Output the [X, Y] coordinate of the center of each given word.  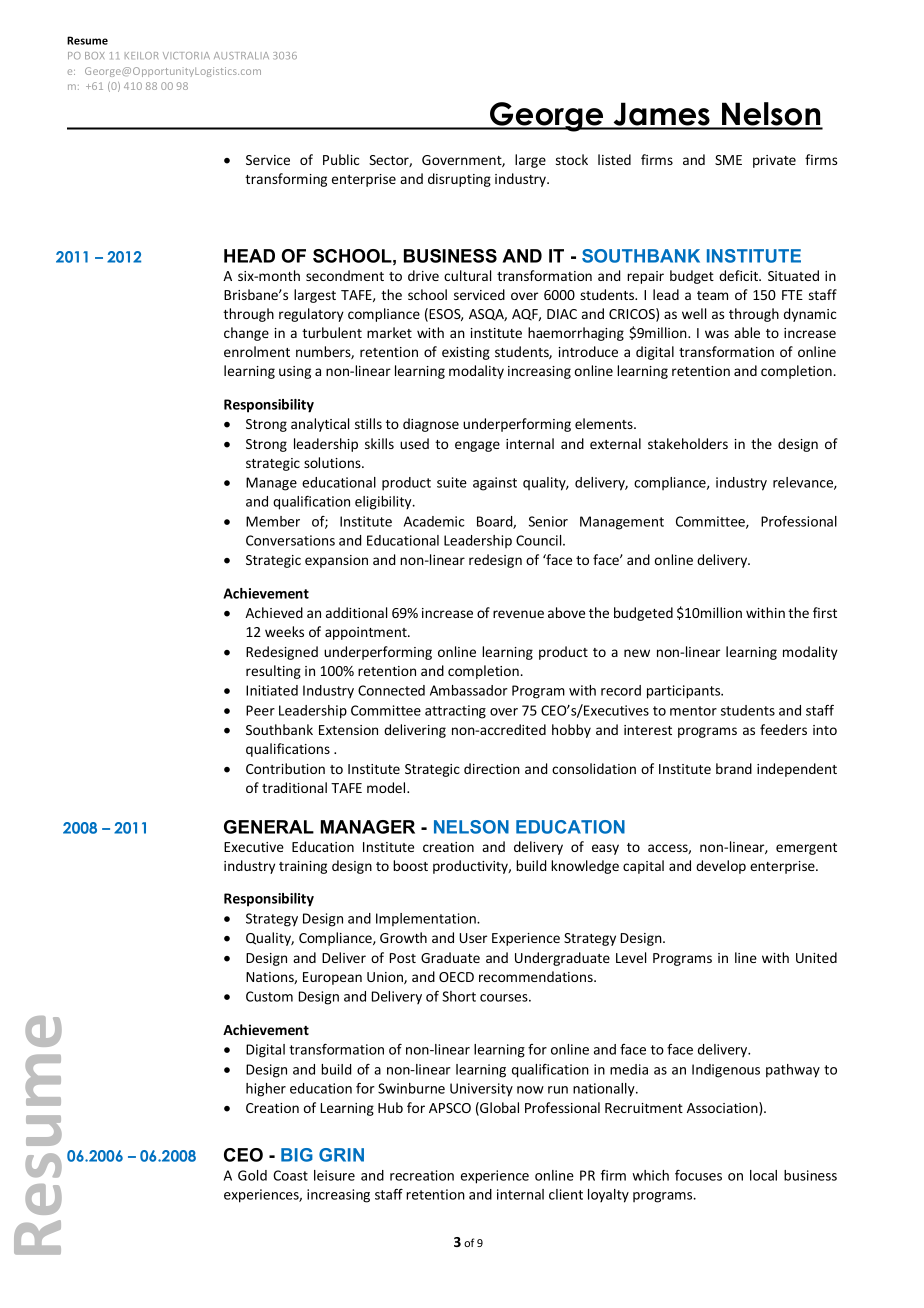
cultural [467, 275]
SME [728, 160]
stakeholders [688, 443]
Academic [434, 521]
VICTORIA [186, 56]
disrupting [459, 180]
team [712, 295]
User [473, 938]
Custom [269, 996]
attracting [455, 712]
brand [734, 768]
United [816, 957]
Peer [260, 710]
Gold [252, 1175]
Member [273, 521]
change [246, 334]
